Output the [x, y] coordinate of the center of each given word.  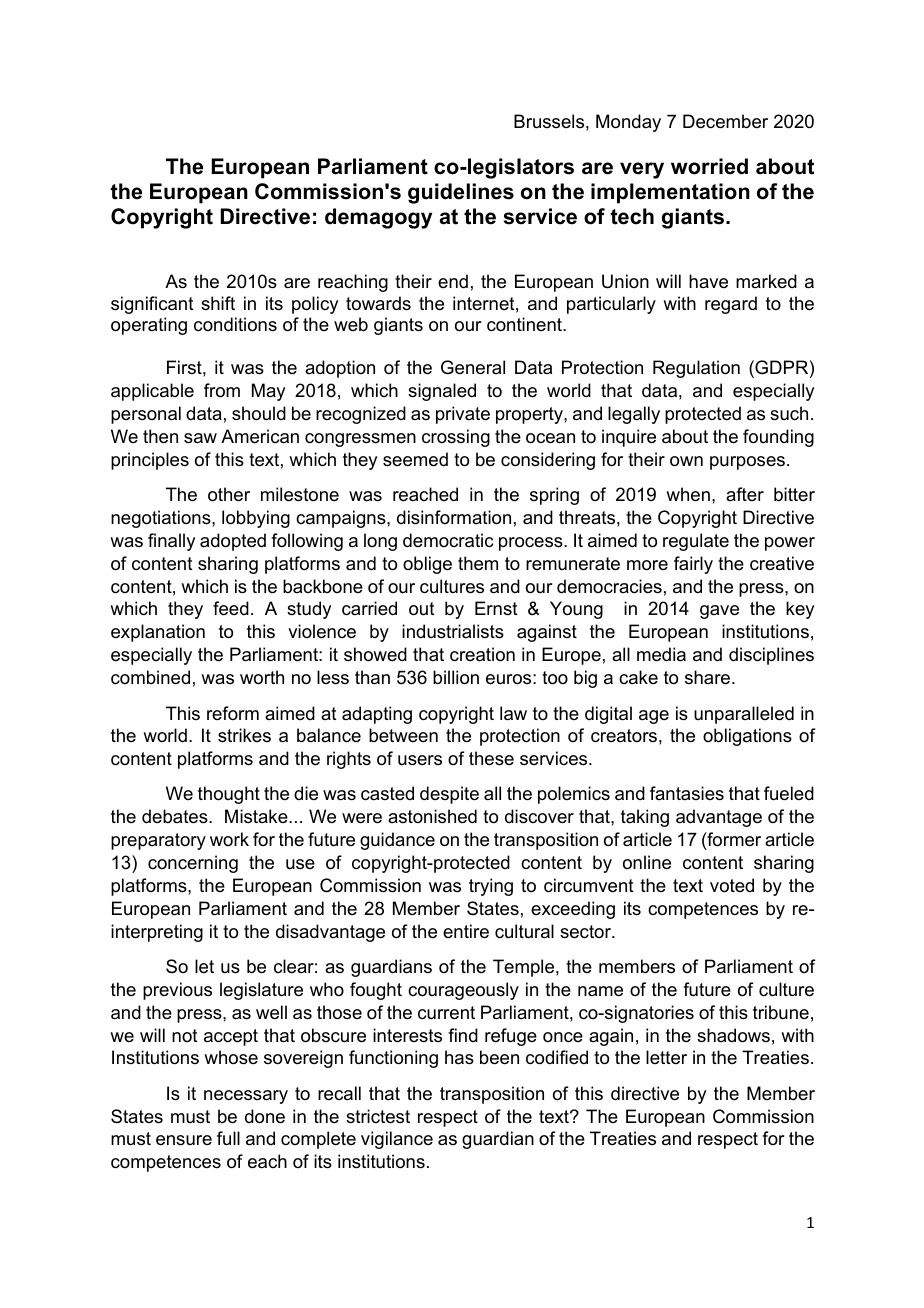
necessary [246, 1097]
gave [719, 612]
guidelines [461, 193]
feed [231, 608]
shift [218, 303]
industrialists [453, 631]
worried [709, 166]
